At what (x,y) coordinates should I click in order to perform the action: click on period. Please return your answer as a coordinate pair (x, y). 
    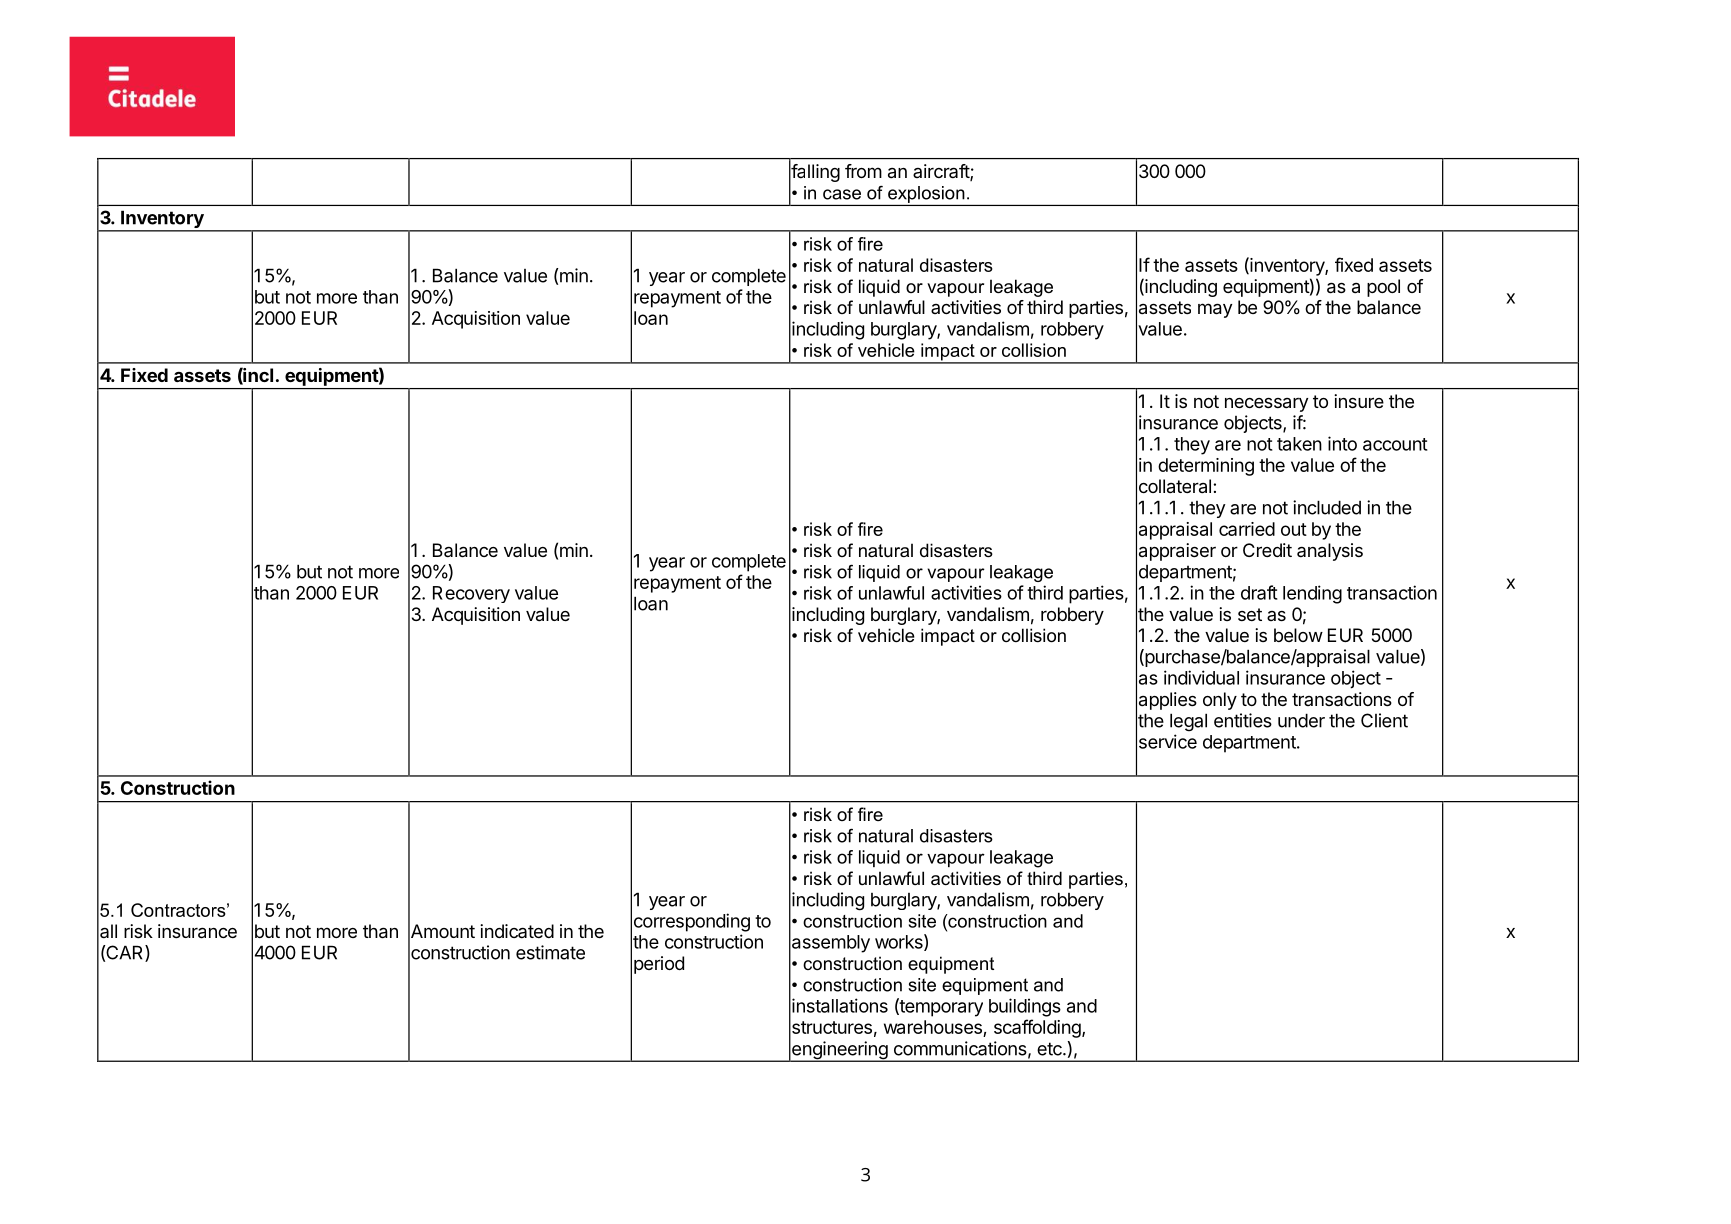
    Looking at the image, I should click on (659, 965).
